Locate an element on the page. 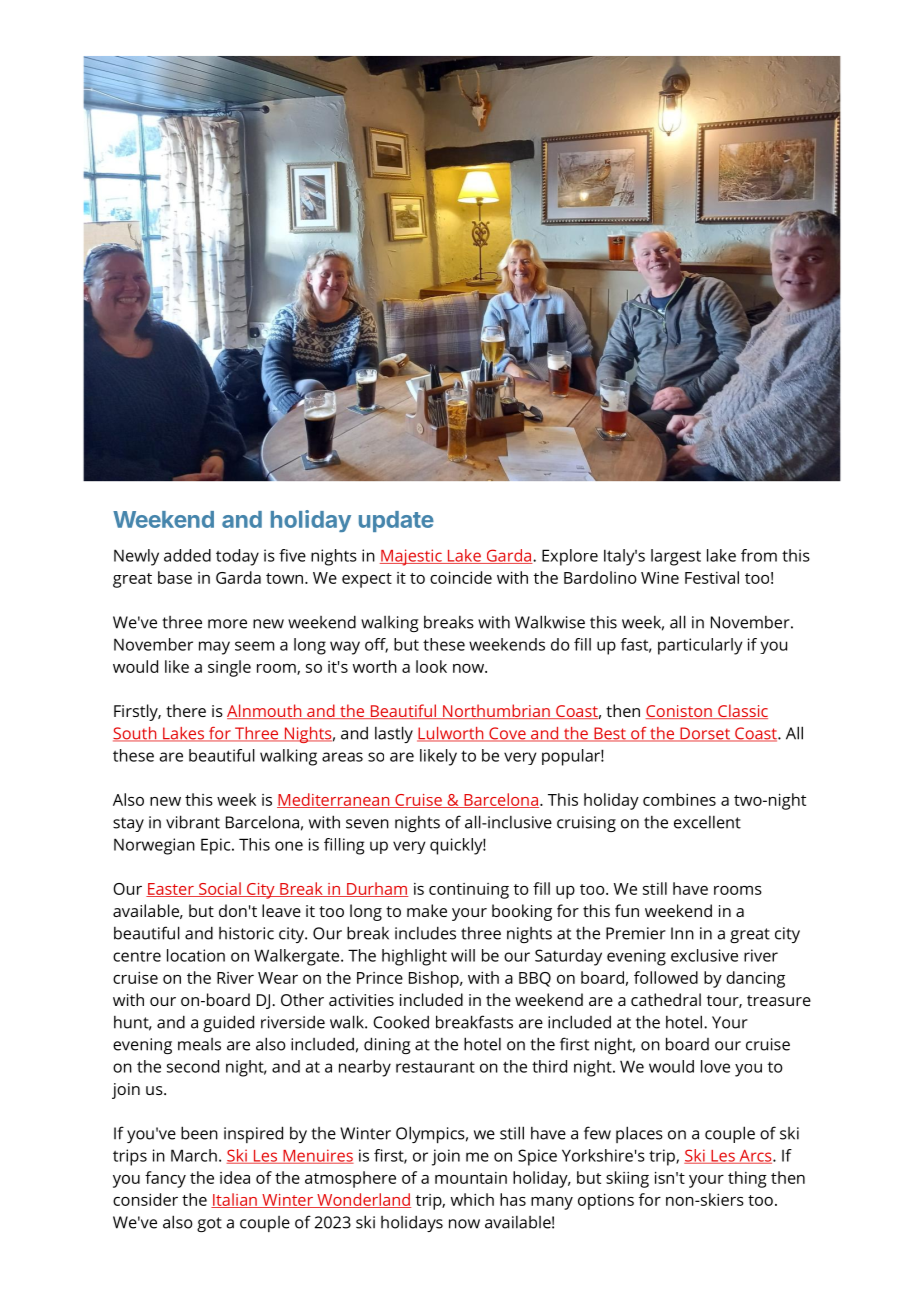 The width and height of the image is (924, 1308). love is located at coordinates (715, 1066).
